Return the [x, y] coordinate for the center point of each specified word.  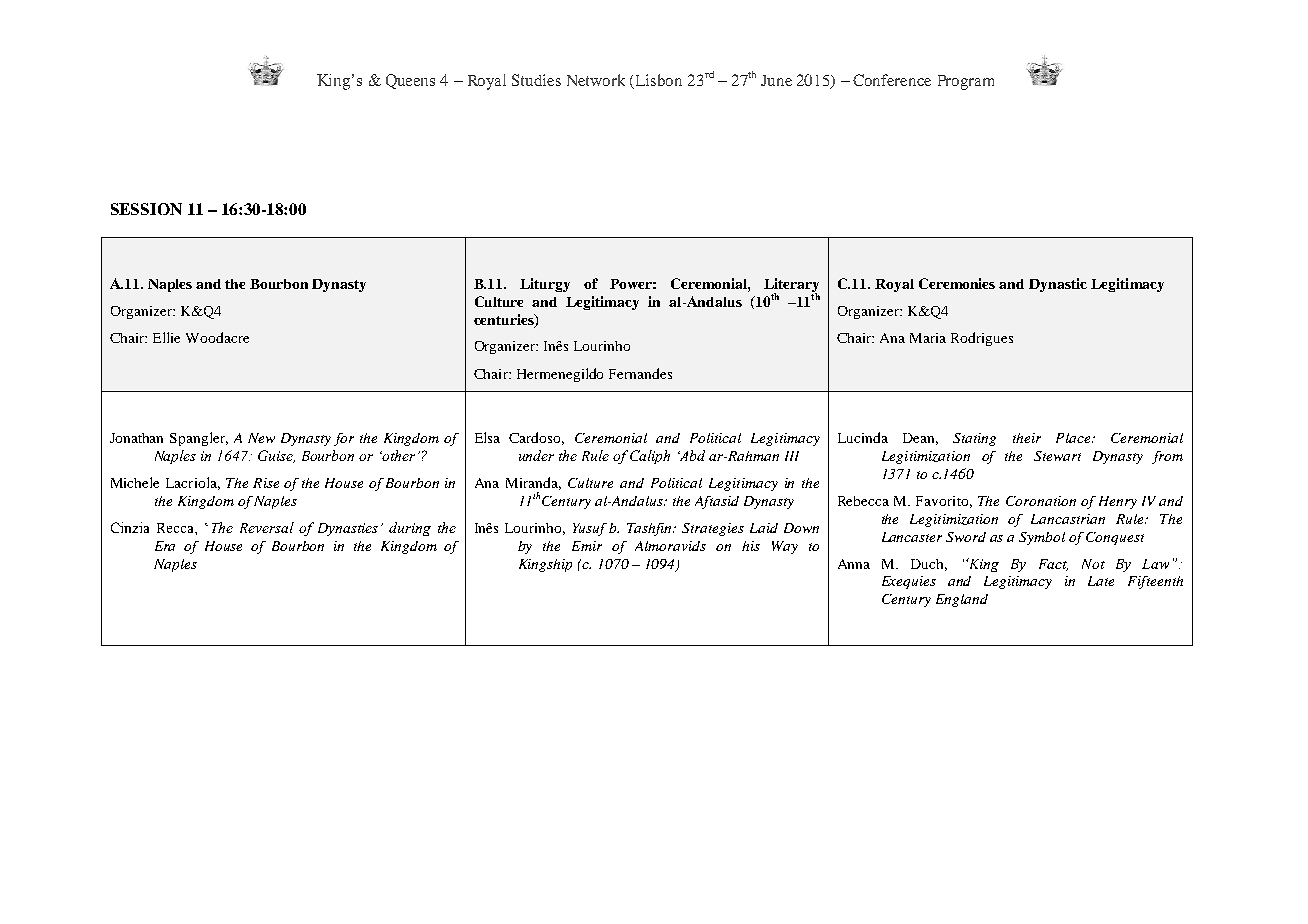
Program [966, 82]
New [261, 438]
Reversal [267, 527]
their [1027, 438]
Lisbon [659, 80]
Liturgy [545, 285]
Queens [410, 81]
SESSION [146, 209]
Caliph [650, 457]
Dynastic [1058, 285]
